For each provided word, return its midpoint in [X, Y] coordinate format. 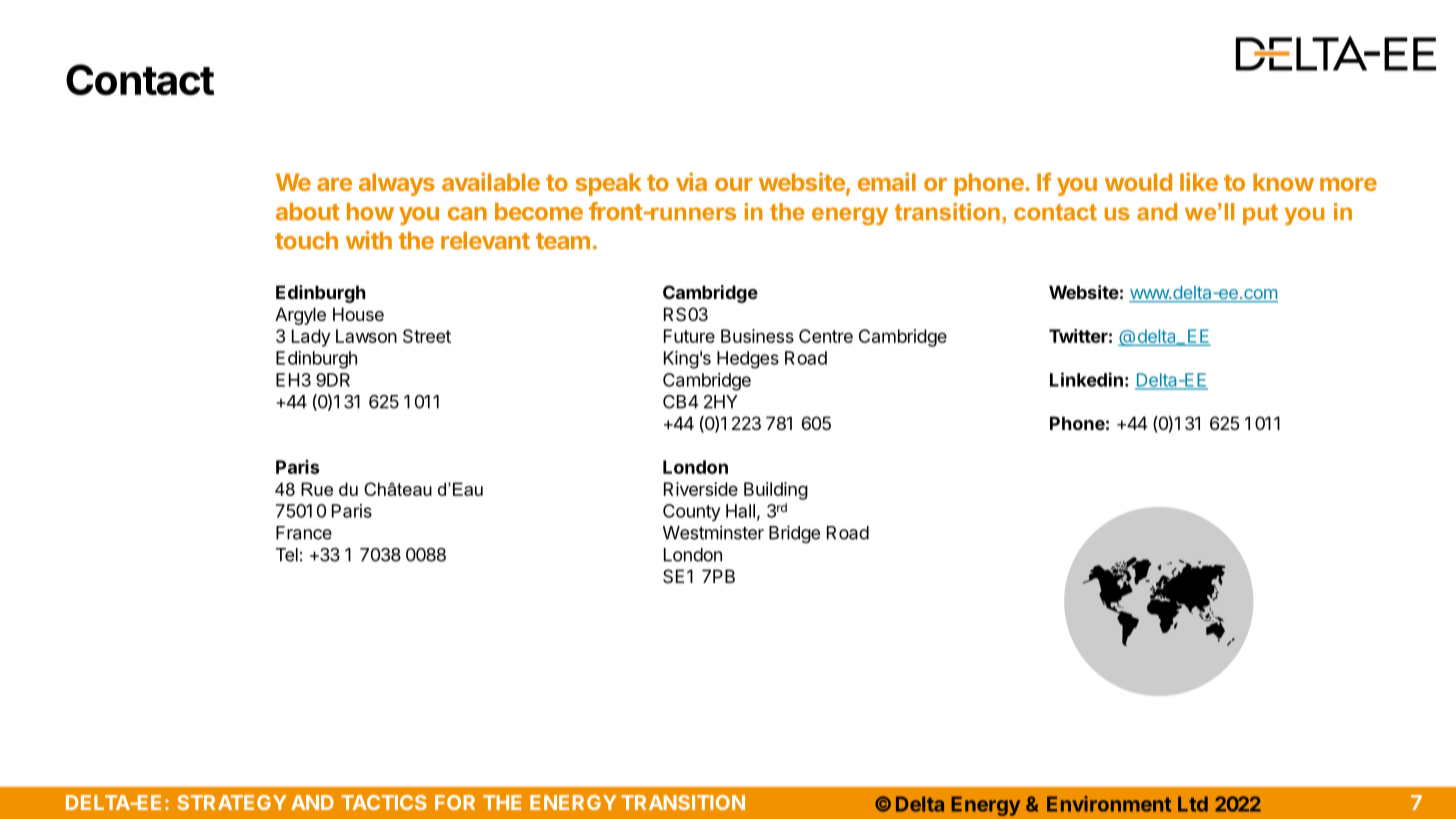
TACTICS [384, 802]
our [734, 184]
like [1199, 181]
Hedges [748, 360]
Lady [311, 338]
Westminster [713, 532]
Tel [287, 555]
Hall [740, 511]
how [370, 212]
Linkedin [1086, 379]
